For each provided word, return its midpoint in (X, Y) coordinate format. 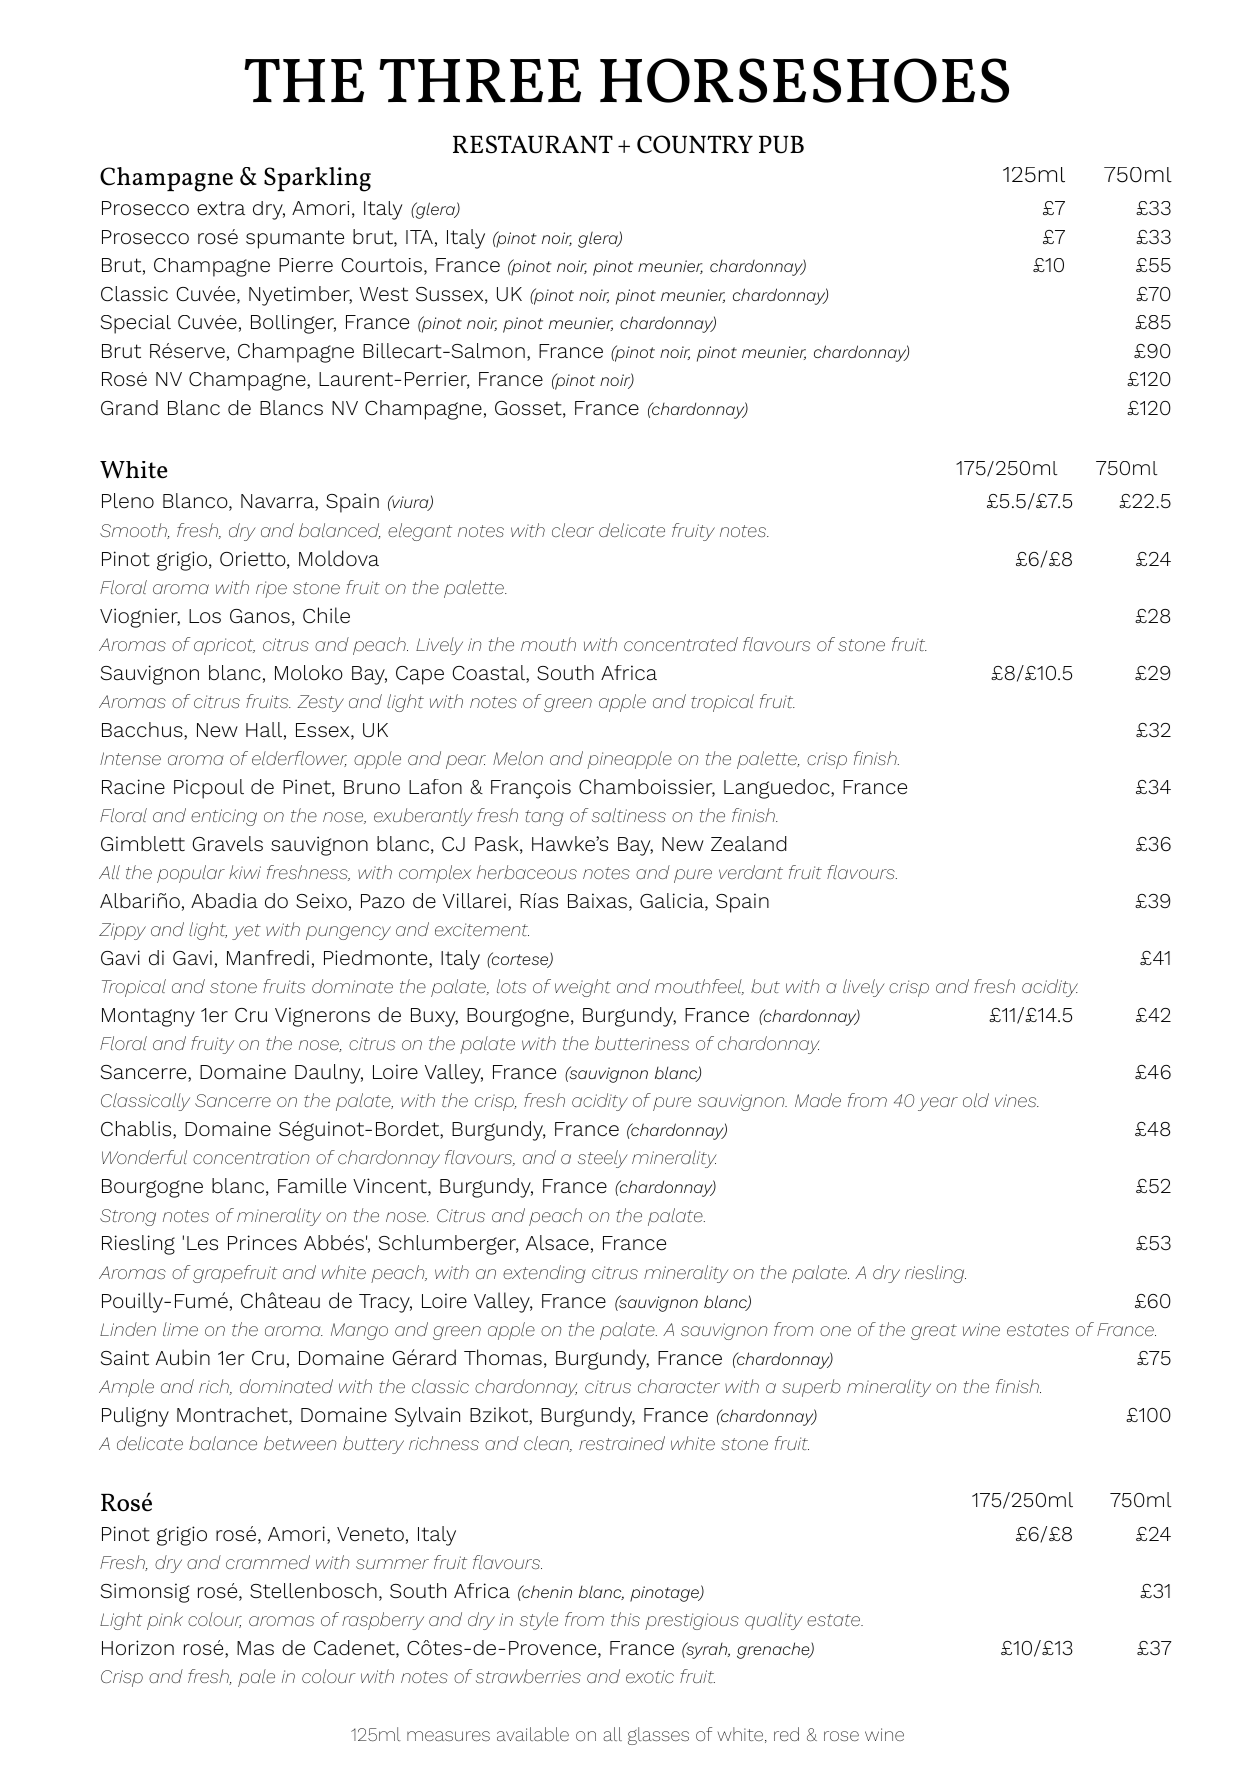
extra (221, 208)
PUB (781, 144)
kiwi (245, 872)
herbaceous (527, 872)
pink (165, 1621)
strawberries (528, 1676)
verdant (751, 872)
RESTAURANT (533, 144)
